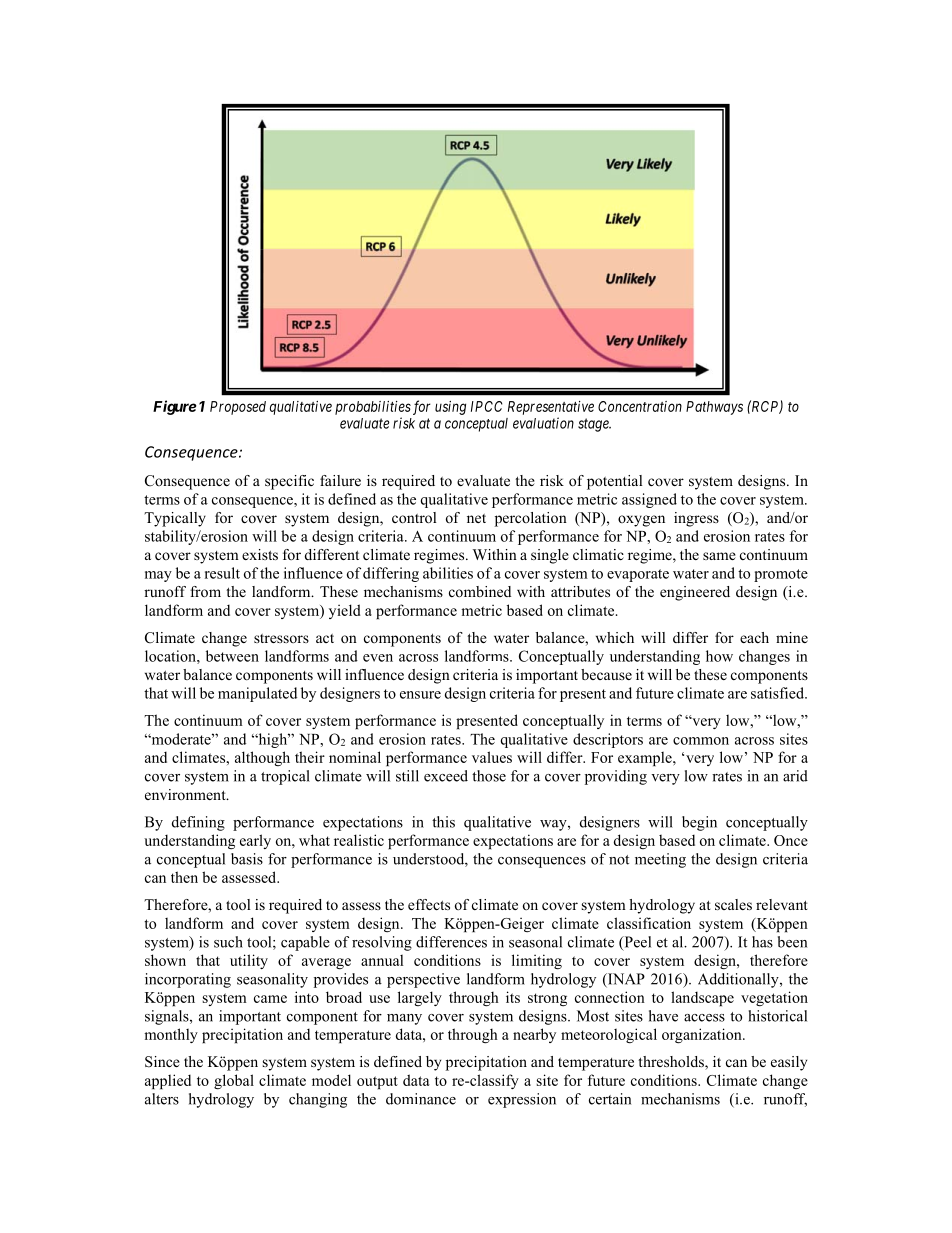 This screenshot has width=952, height=1233. Describe the element at coordinates (205, 591) in the screenshot. I see `from` at that location.
